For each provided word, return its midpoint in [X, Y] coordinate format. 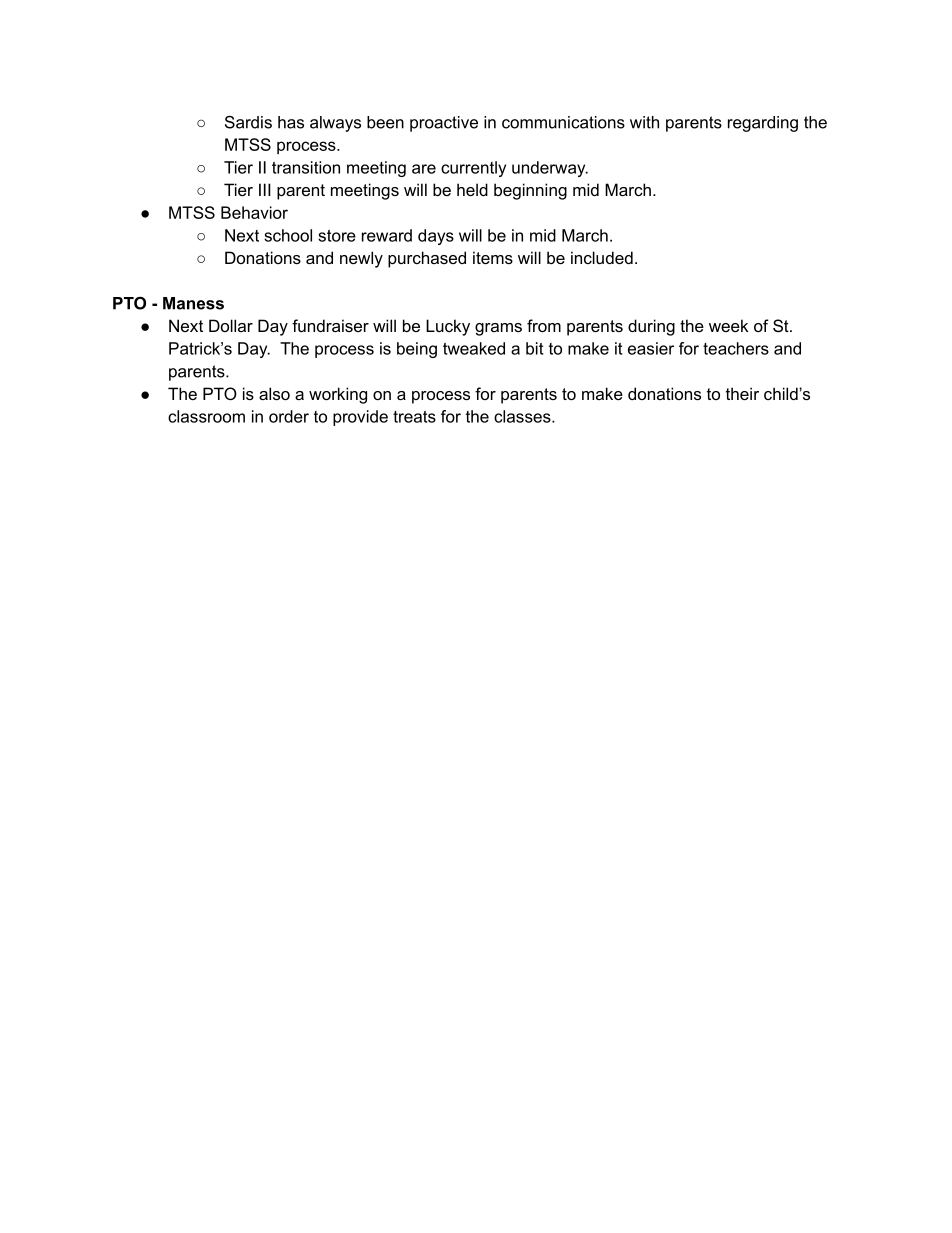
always [335, 124]
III [265, 189]
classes [523, 416]
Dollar [231, 325]
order [289, 416]
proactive [444, 124]
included [602, 257]
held [472, 189]
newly [361, 259]
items [493, 257]
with [644, 122]
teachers [736, 348]
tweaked [474, 348]
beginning [530, 191]
